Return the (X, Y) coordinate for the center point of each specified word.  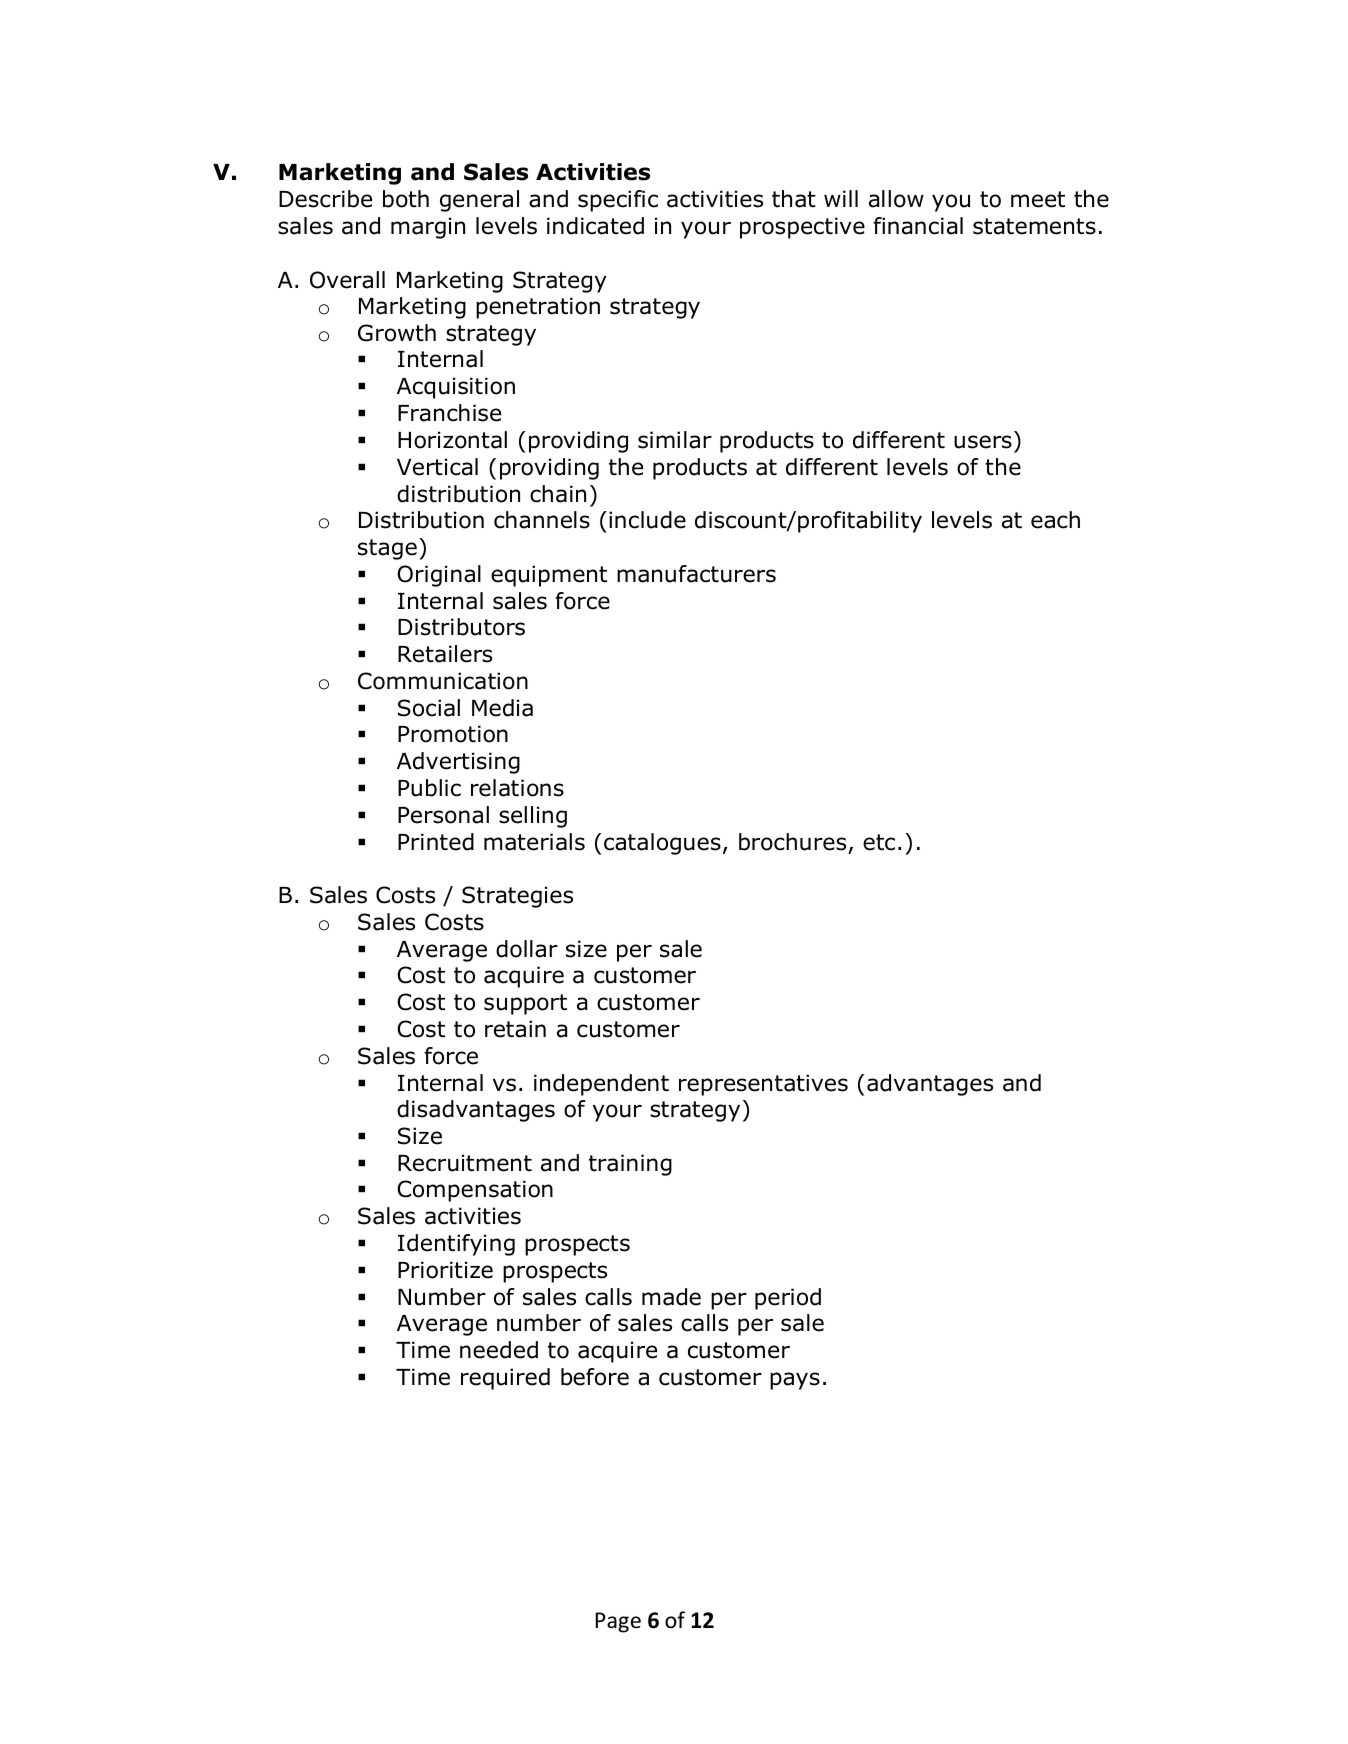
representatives (763, 1085)
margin (428, 228)
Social (429, 708)
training (630, 1165)
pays (795, 1381)
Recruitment (465, 1163)
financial (918, 226)
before (595, 1377)
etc (879, 842)
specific (618, 201)
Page (618, 1622)
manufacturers (696, 574)
